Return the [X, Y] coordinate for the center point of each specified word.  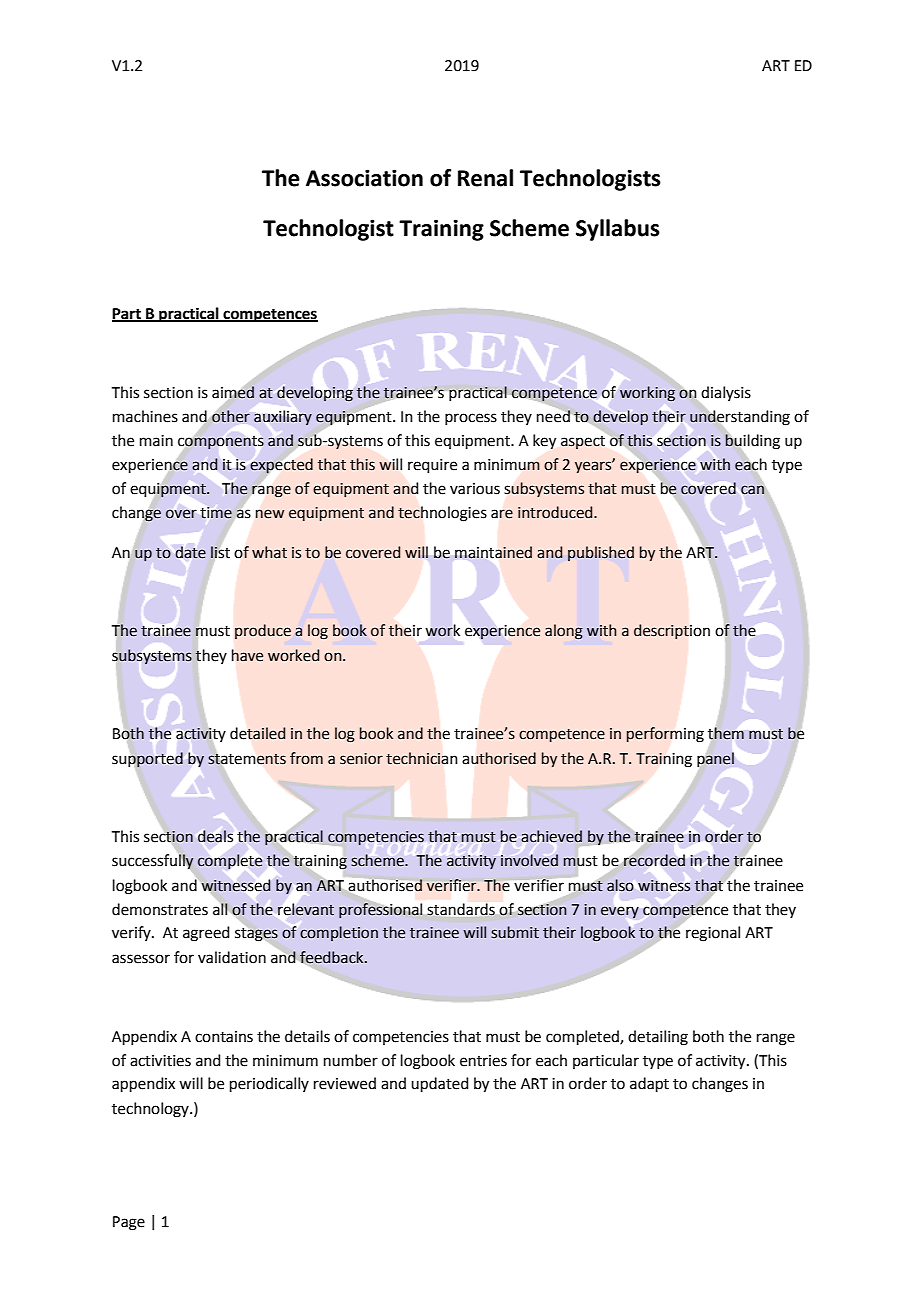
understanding [740, 417]
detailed [257, 733]
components [221, 442]
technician [421, 758]
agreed [206, 934]
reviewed [345, 1083]
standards [461, 909]
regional [713, 934]
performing [665, 734]
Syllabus [618, 230]
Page [129, 1223]
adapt [649, 1084]
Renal [485, 178]
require [432, 466]
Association [364, 178]
